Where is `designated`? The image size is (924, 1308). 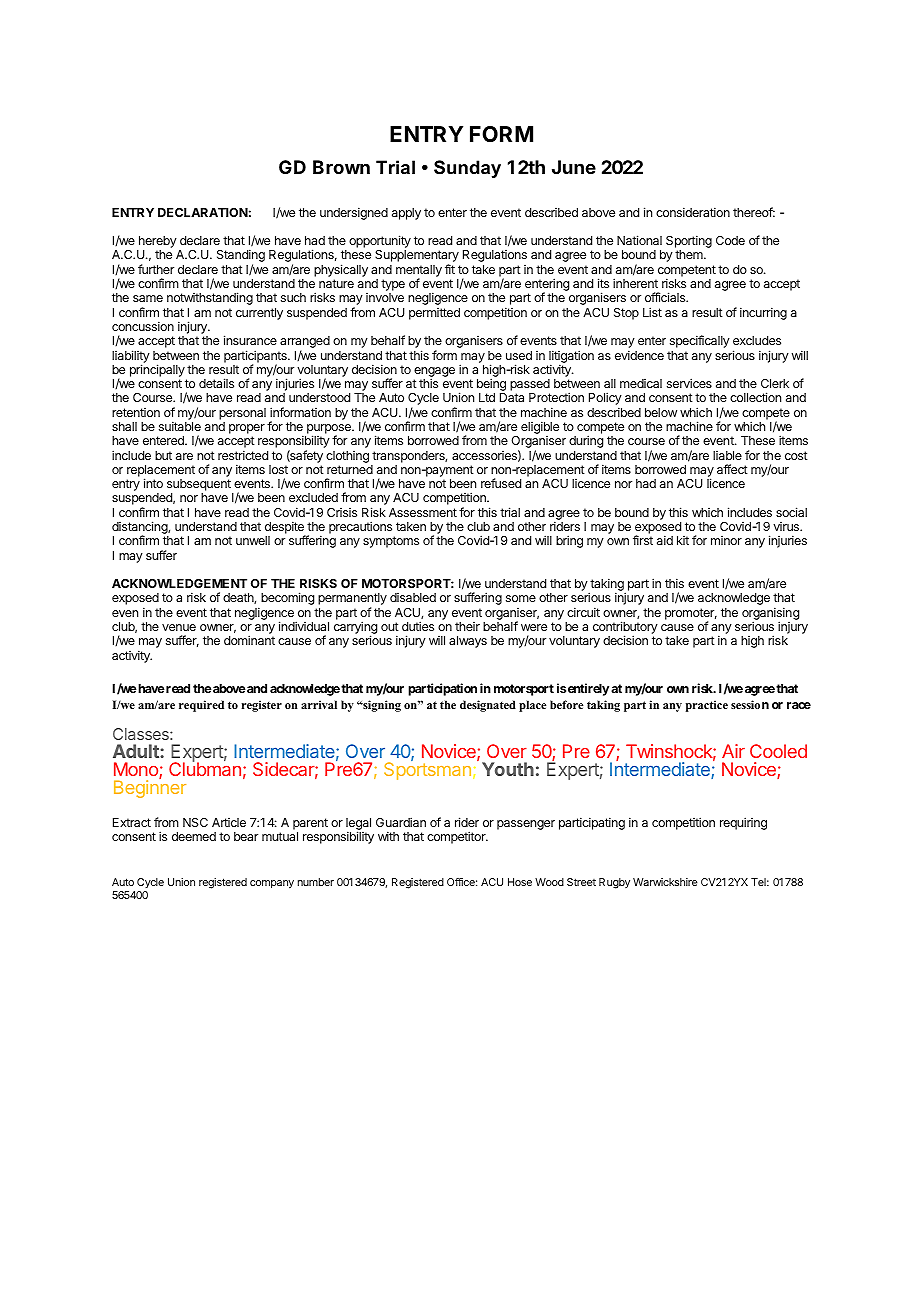
designated is located at coordinates (488, 706).
